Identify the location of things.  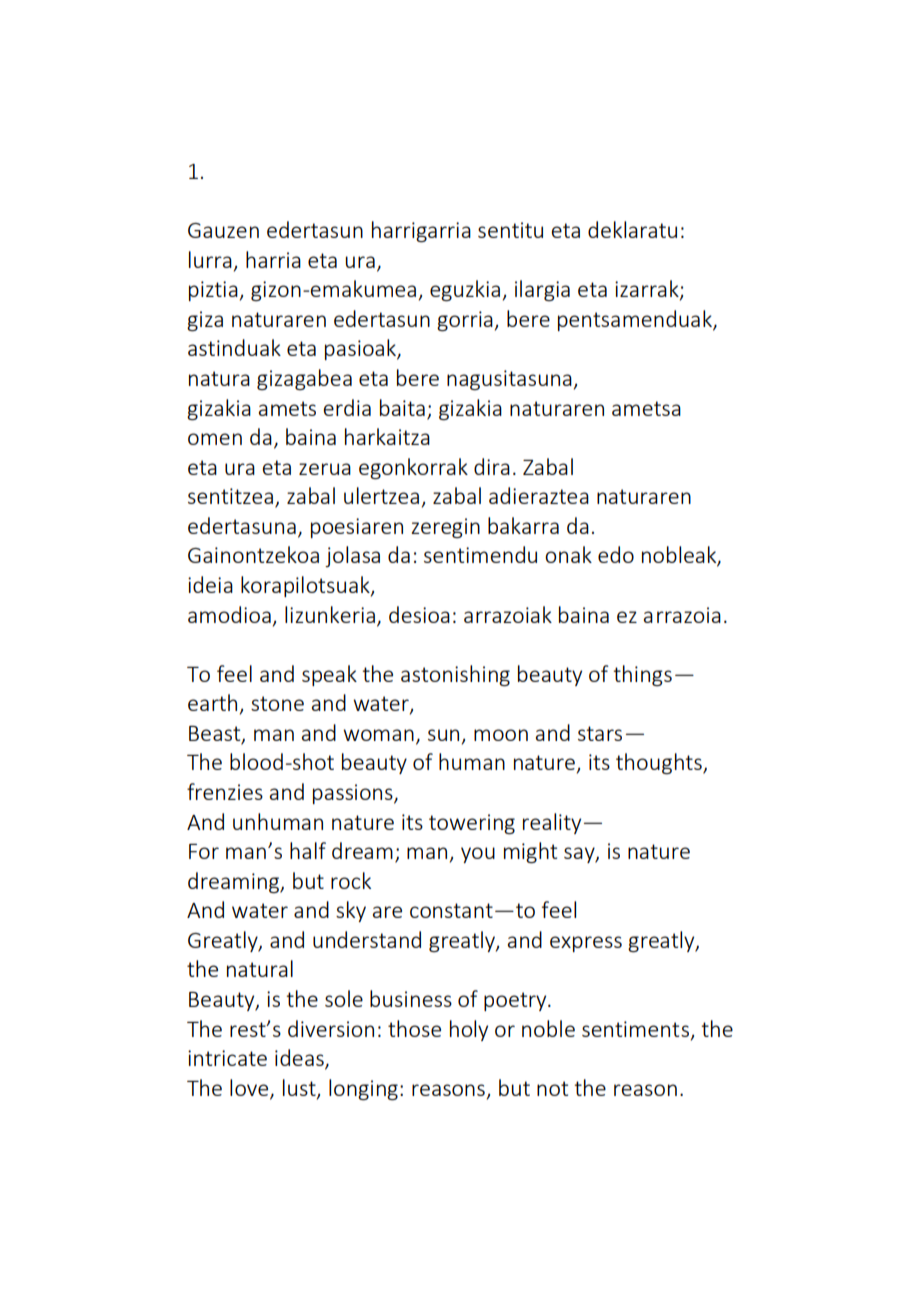
(642, 675).
